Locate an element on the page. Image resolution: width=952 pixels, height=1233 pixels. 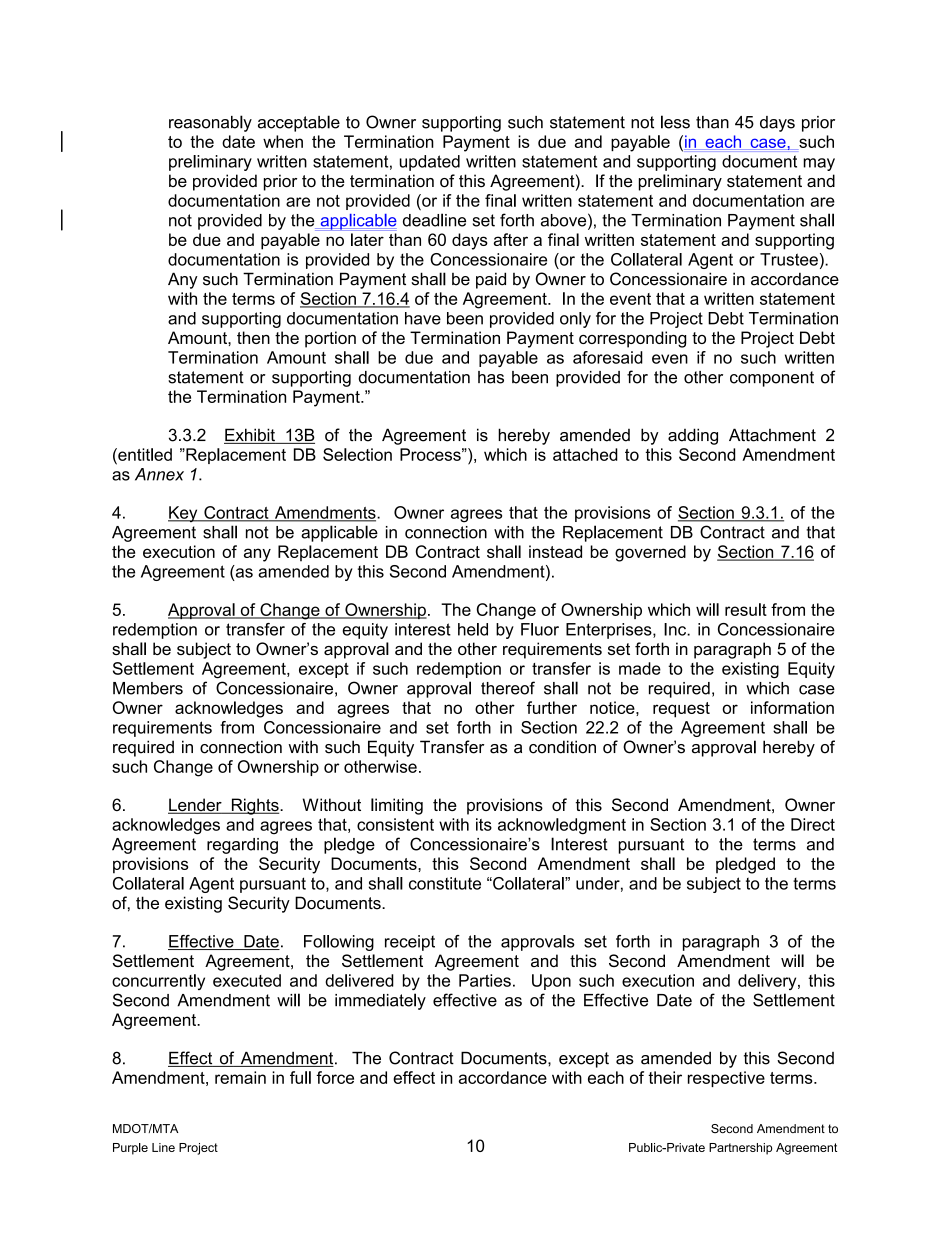
Lender is located at coordinates (196, 806).
